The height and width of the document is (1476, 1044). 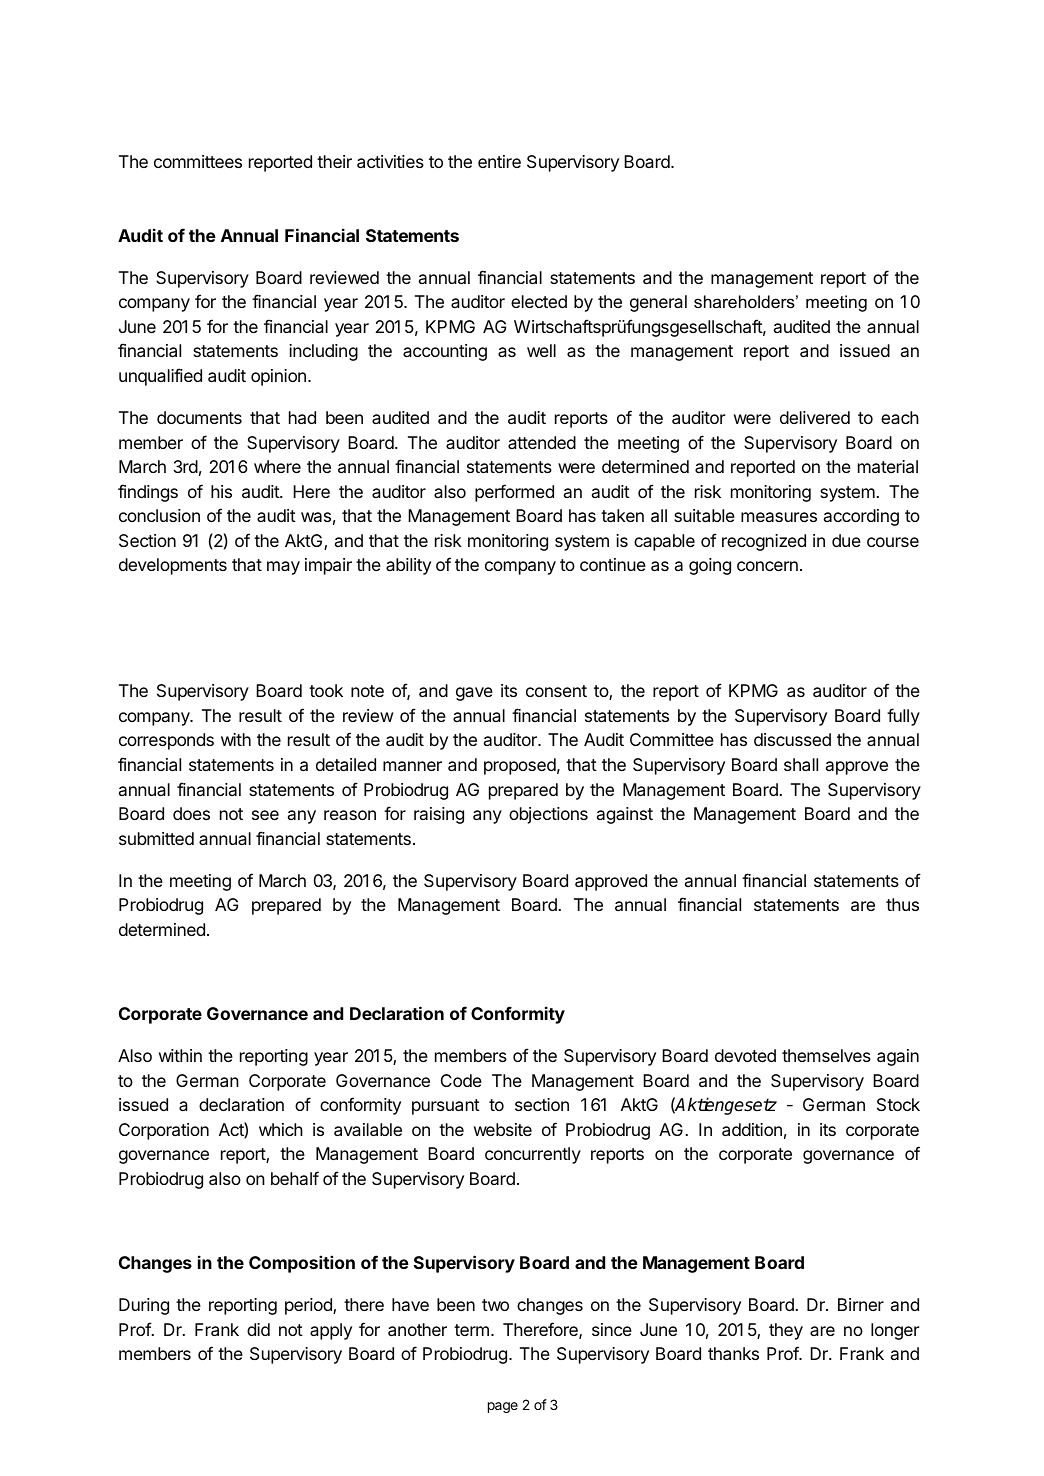 What do you see at coordinates (265, 815) in the document?
I see `see` at bounding box center [265, 815].
